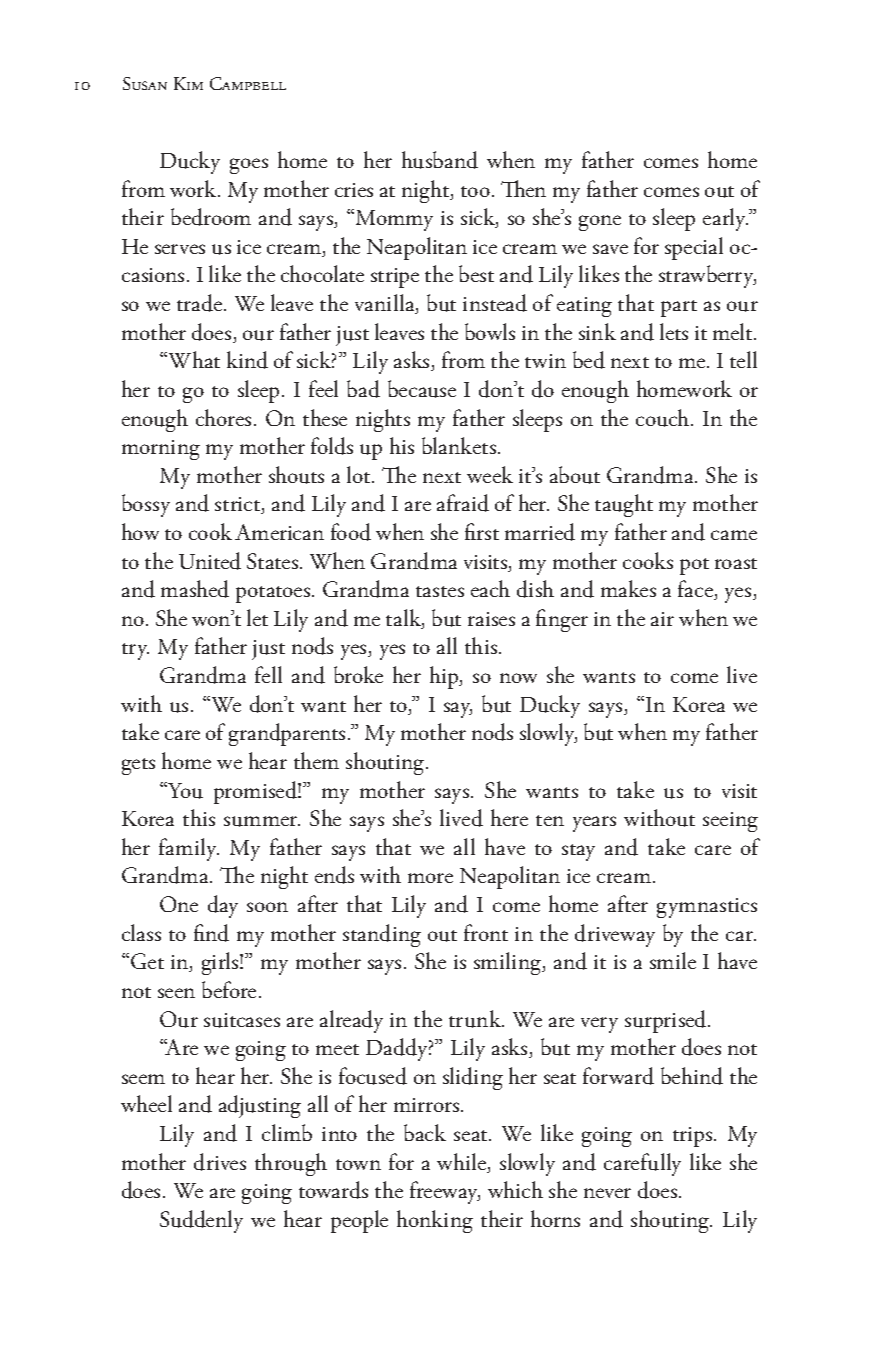 The height and width of the screenshot is (1355, 896). I want to click on United, so click(210, 561).
